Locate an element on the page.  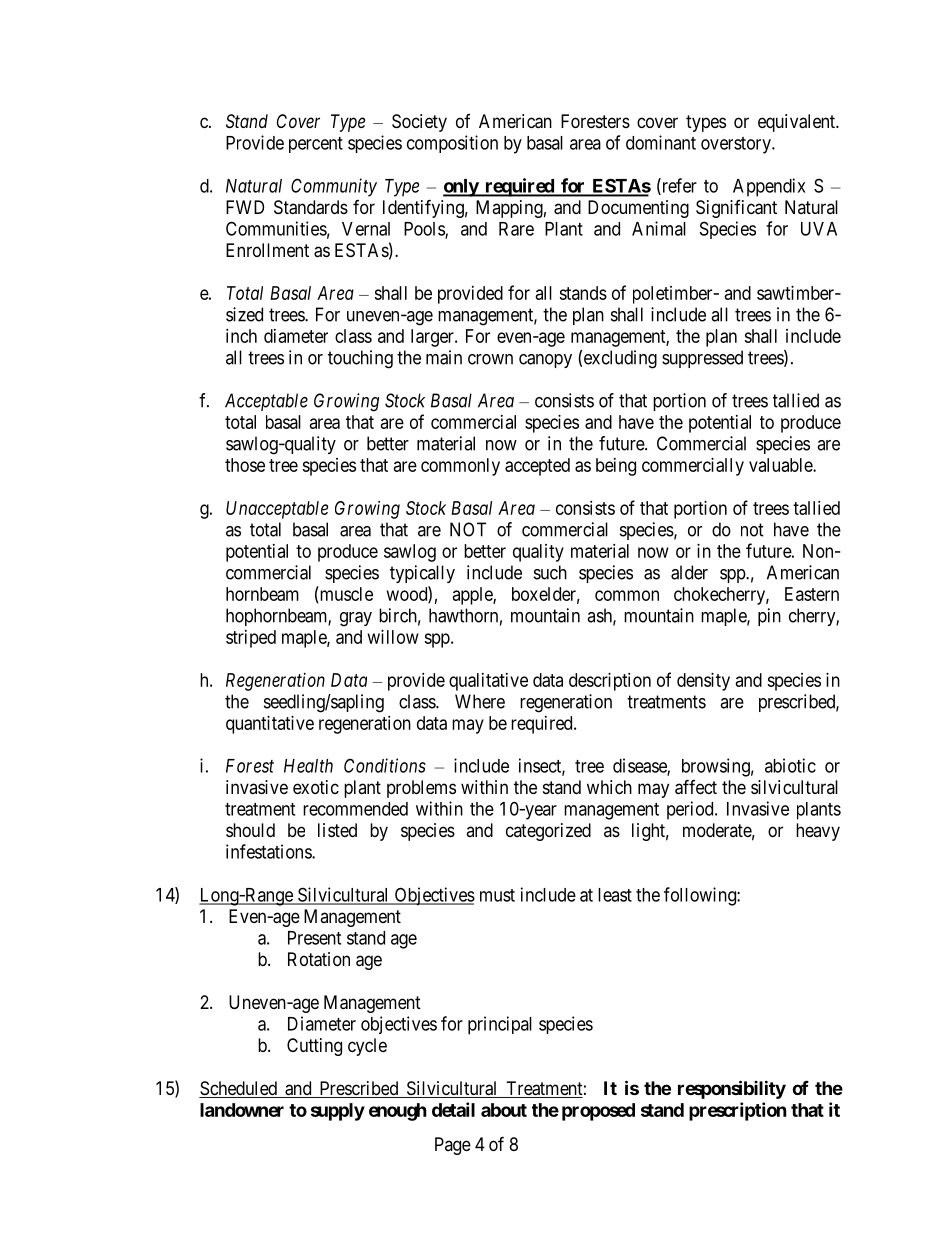
percent is located at coordinates (316, 145).
